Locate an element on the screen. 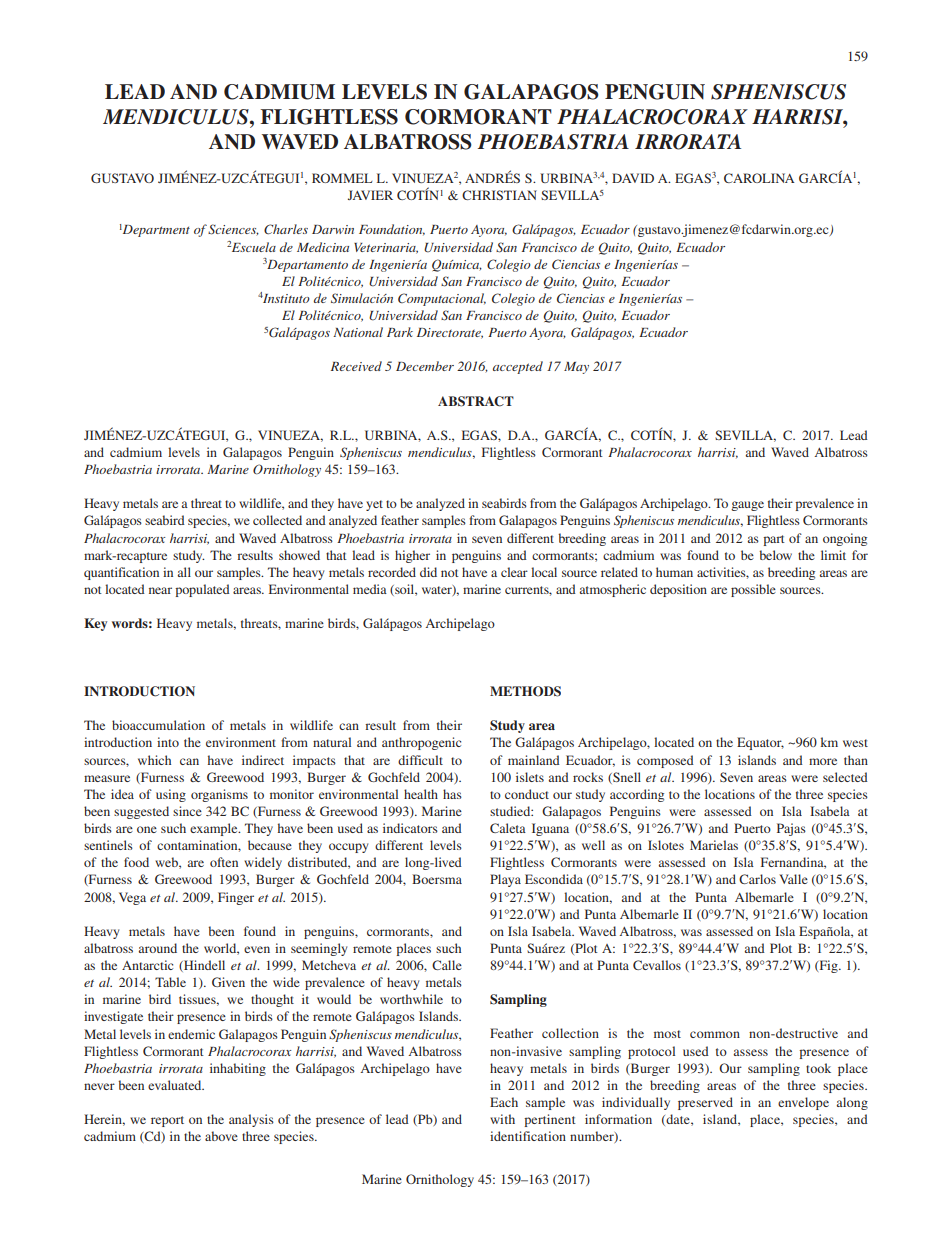 This screenshot has width=952, height=1233. Each is located at coordinates (504, 1102).
